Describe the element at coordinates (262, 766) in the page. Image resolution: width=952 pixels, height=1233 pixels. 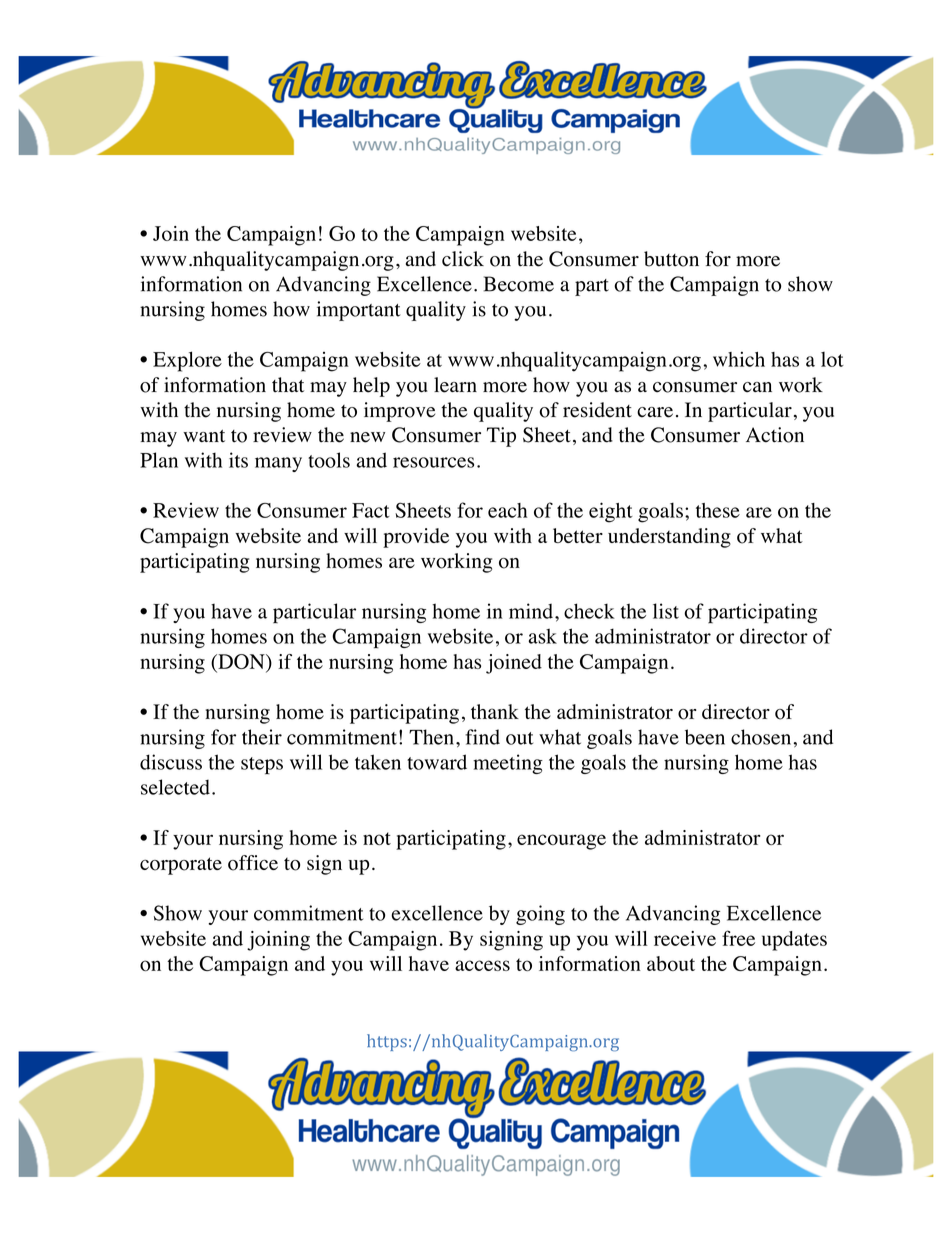
I see `steps` at that location.
